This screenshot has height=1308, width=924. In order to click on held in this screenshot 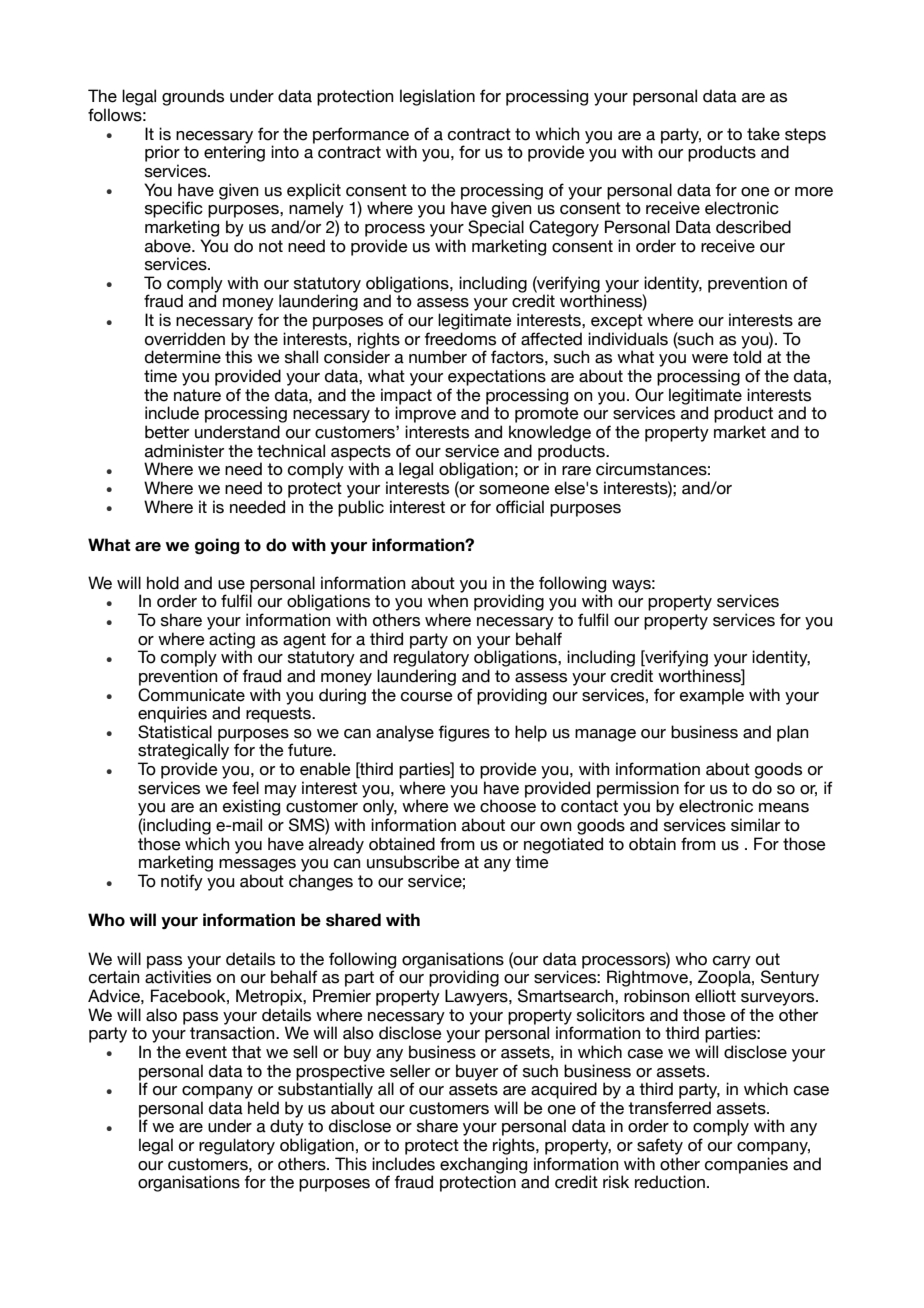, I will do `click(263, 1108)`.
